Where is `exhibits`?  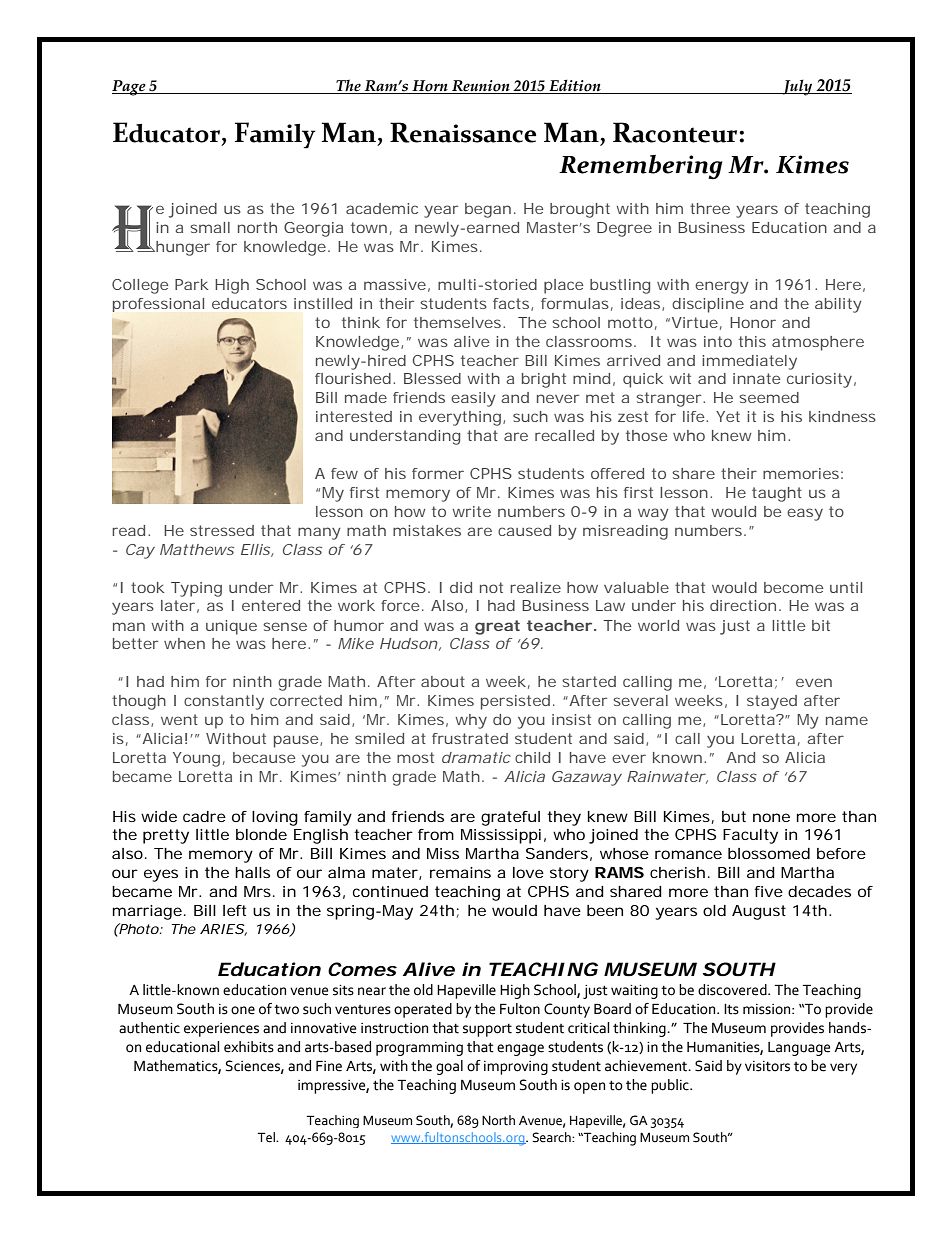
exhibits is located at coordinates (249, 1047).
